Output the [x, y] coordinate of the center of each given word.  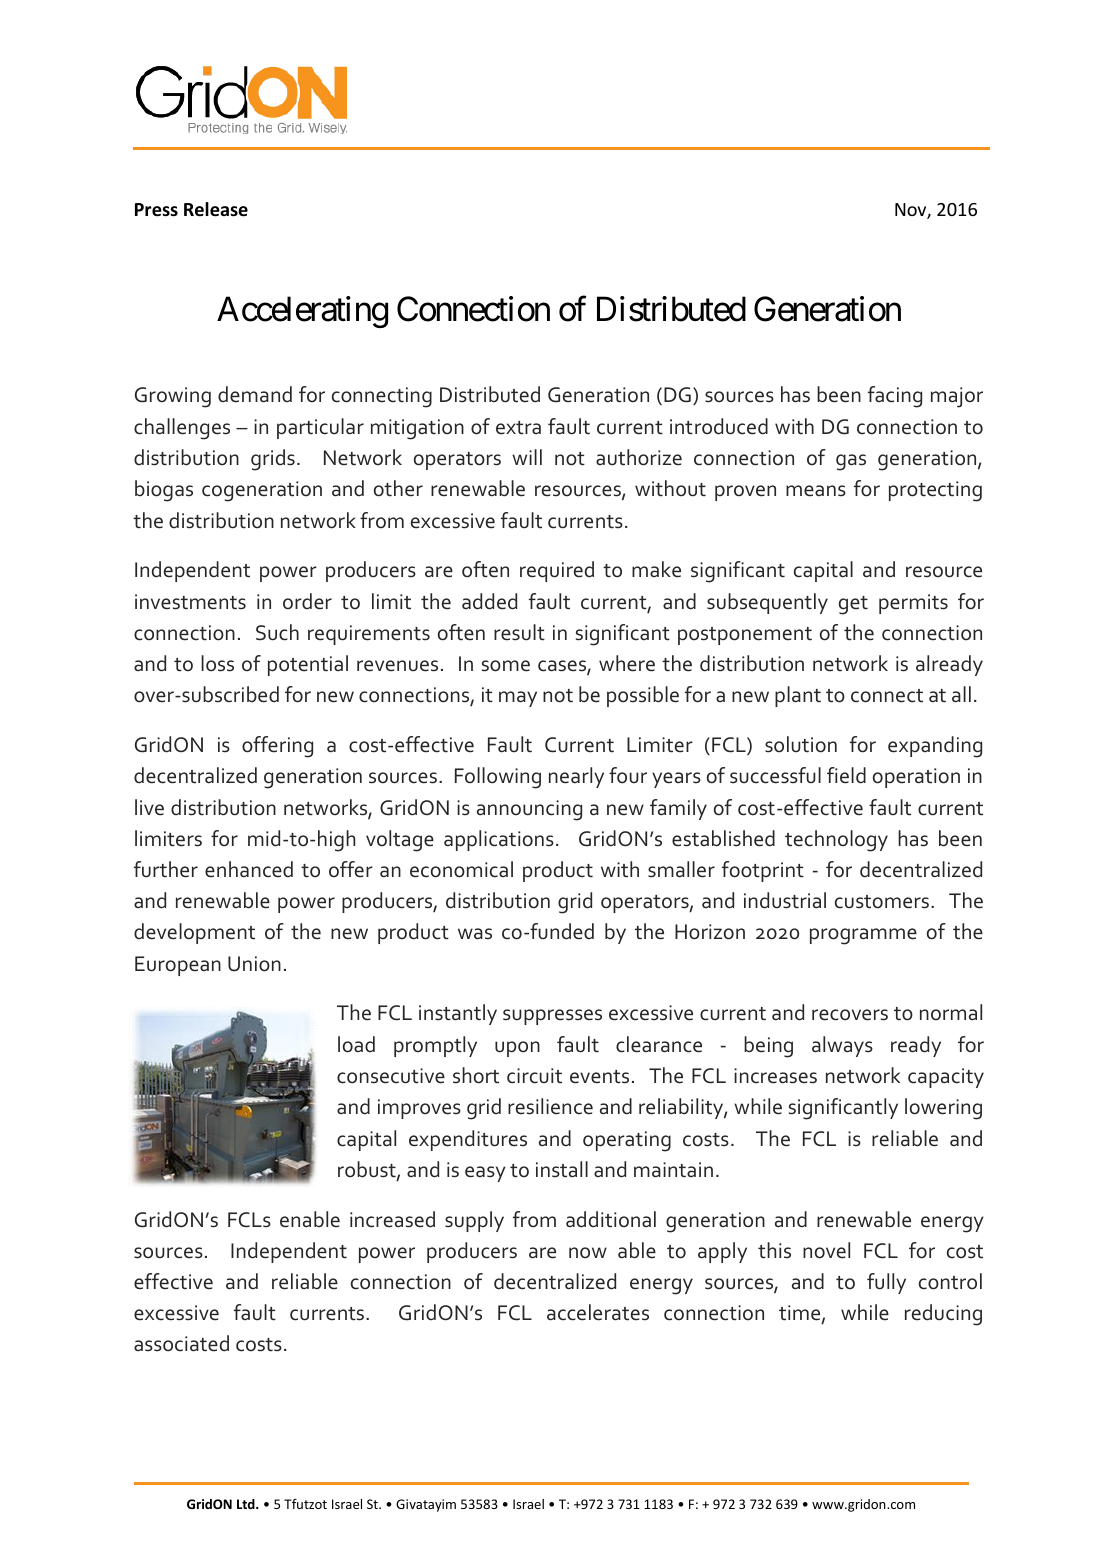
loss [217, 663]
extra [518, 428]
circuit [534, 1076]
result [519, 632]
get [853, 605]
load [356, 1044]
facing [895, 397]
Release [216, 209]
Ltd [247, 1504]
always [842, 1046]
